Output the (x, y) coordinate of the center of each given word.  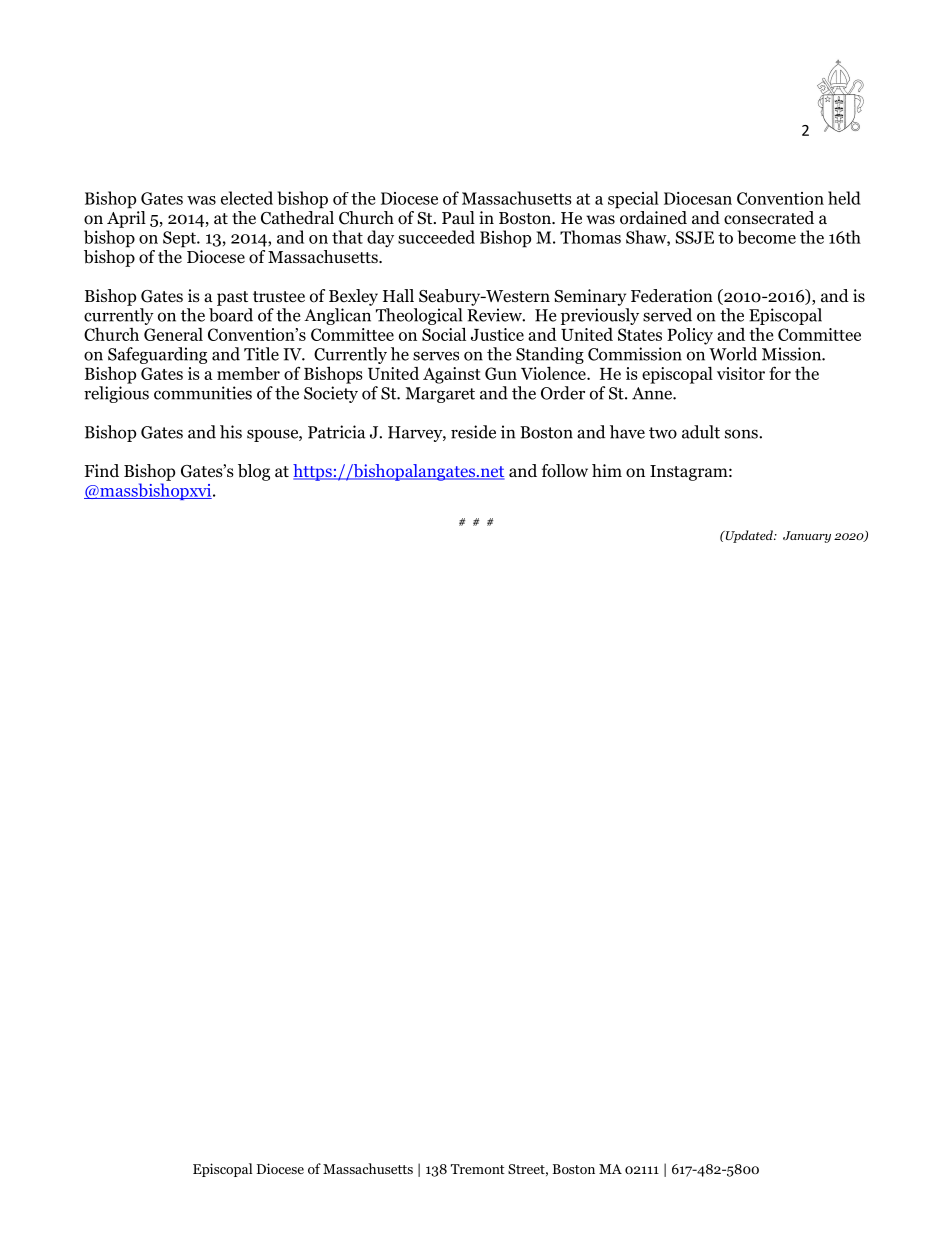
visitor (741, 373)
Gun (501, 373)
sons (742, 434)
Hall (398, 295)
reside (473, 432)
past (232, 298)
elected (247, 198)
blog (254, 472)
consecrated (769, 218)
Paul (458, 217)
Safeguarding (157, 355)
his (231, 432)
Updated (749, 536)
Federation (672, 296)
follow (565, 471)
